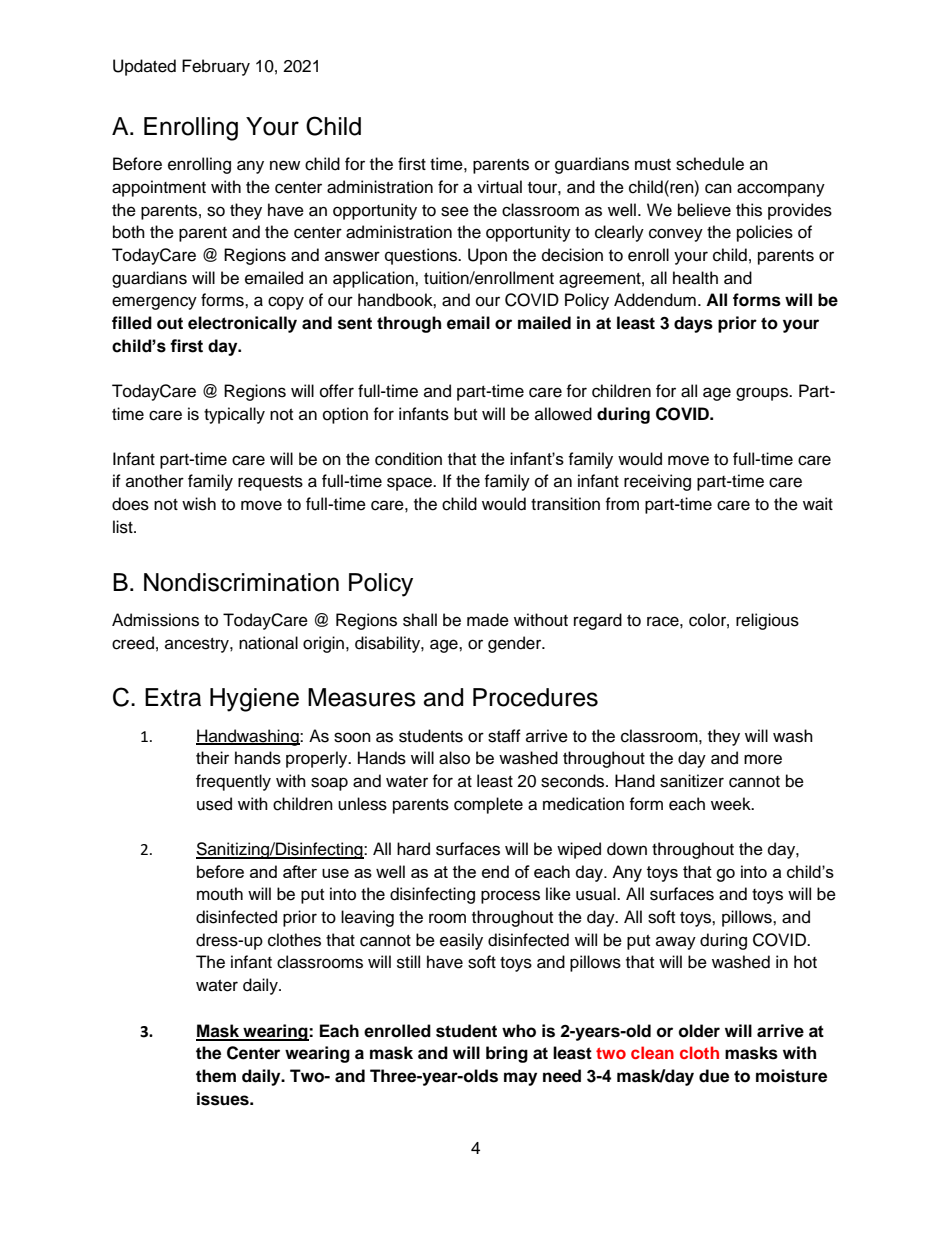 The width and height of the screenshot is (952, 1233). I want to click on Nondiscrimination, so click(241, 582).
